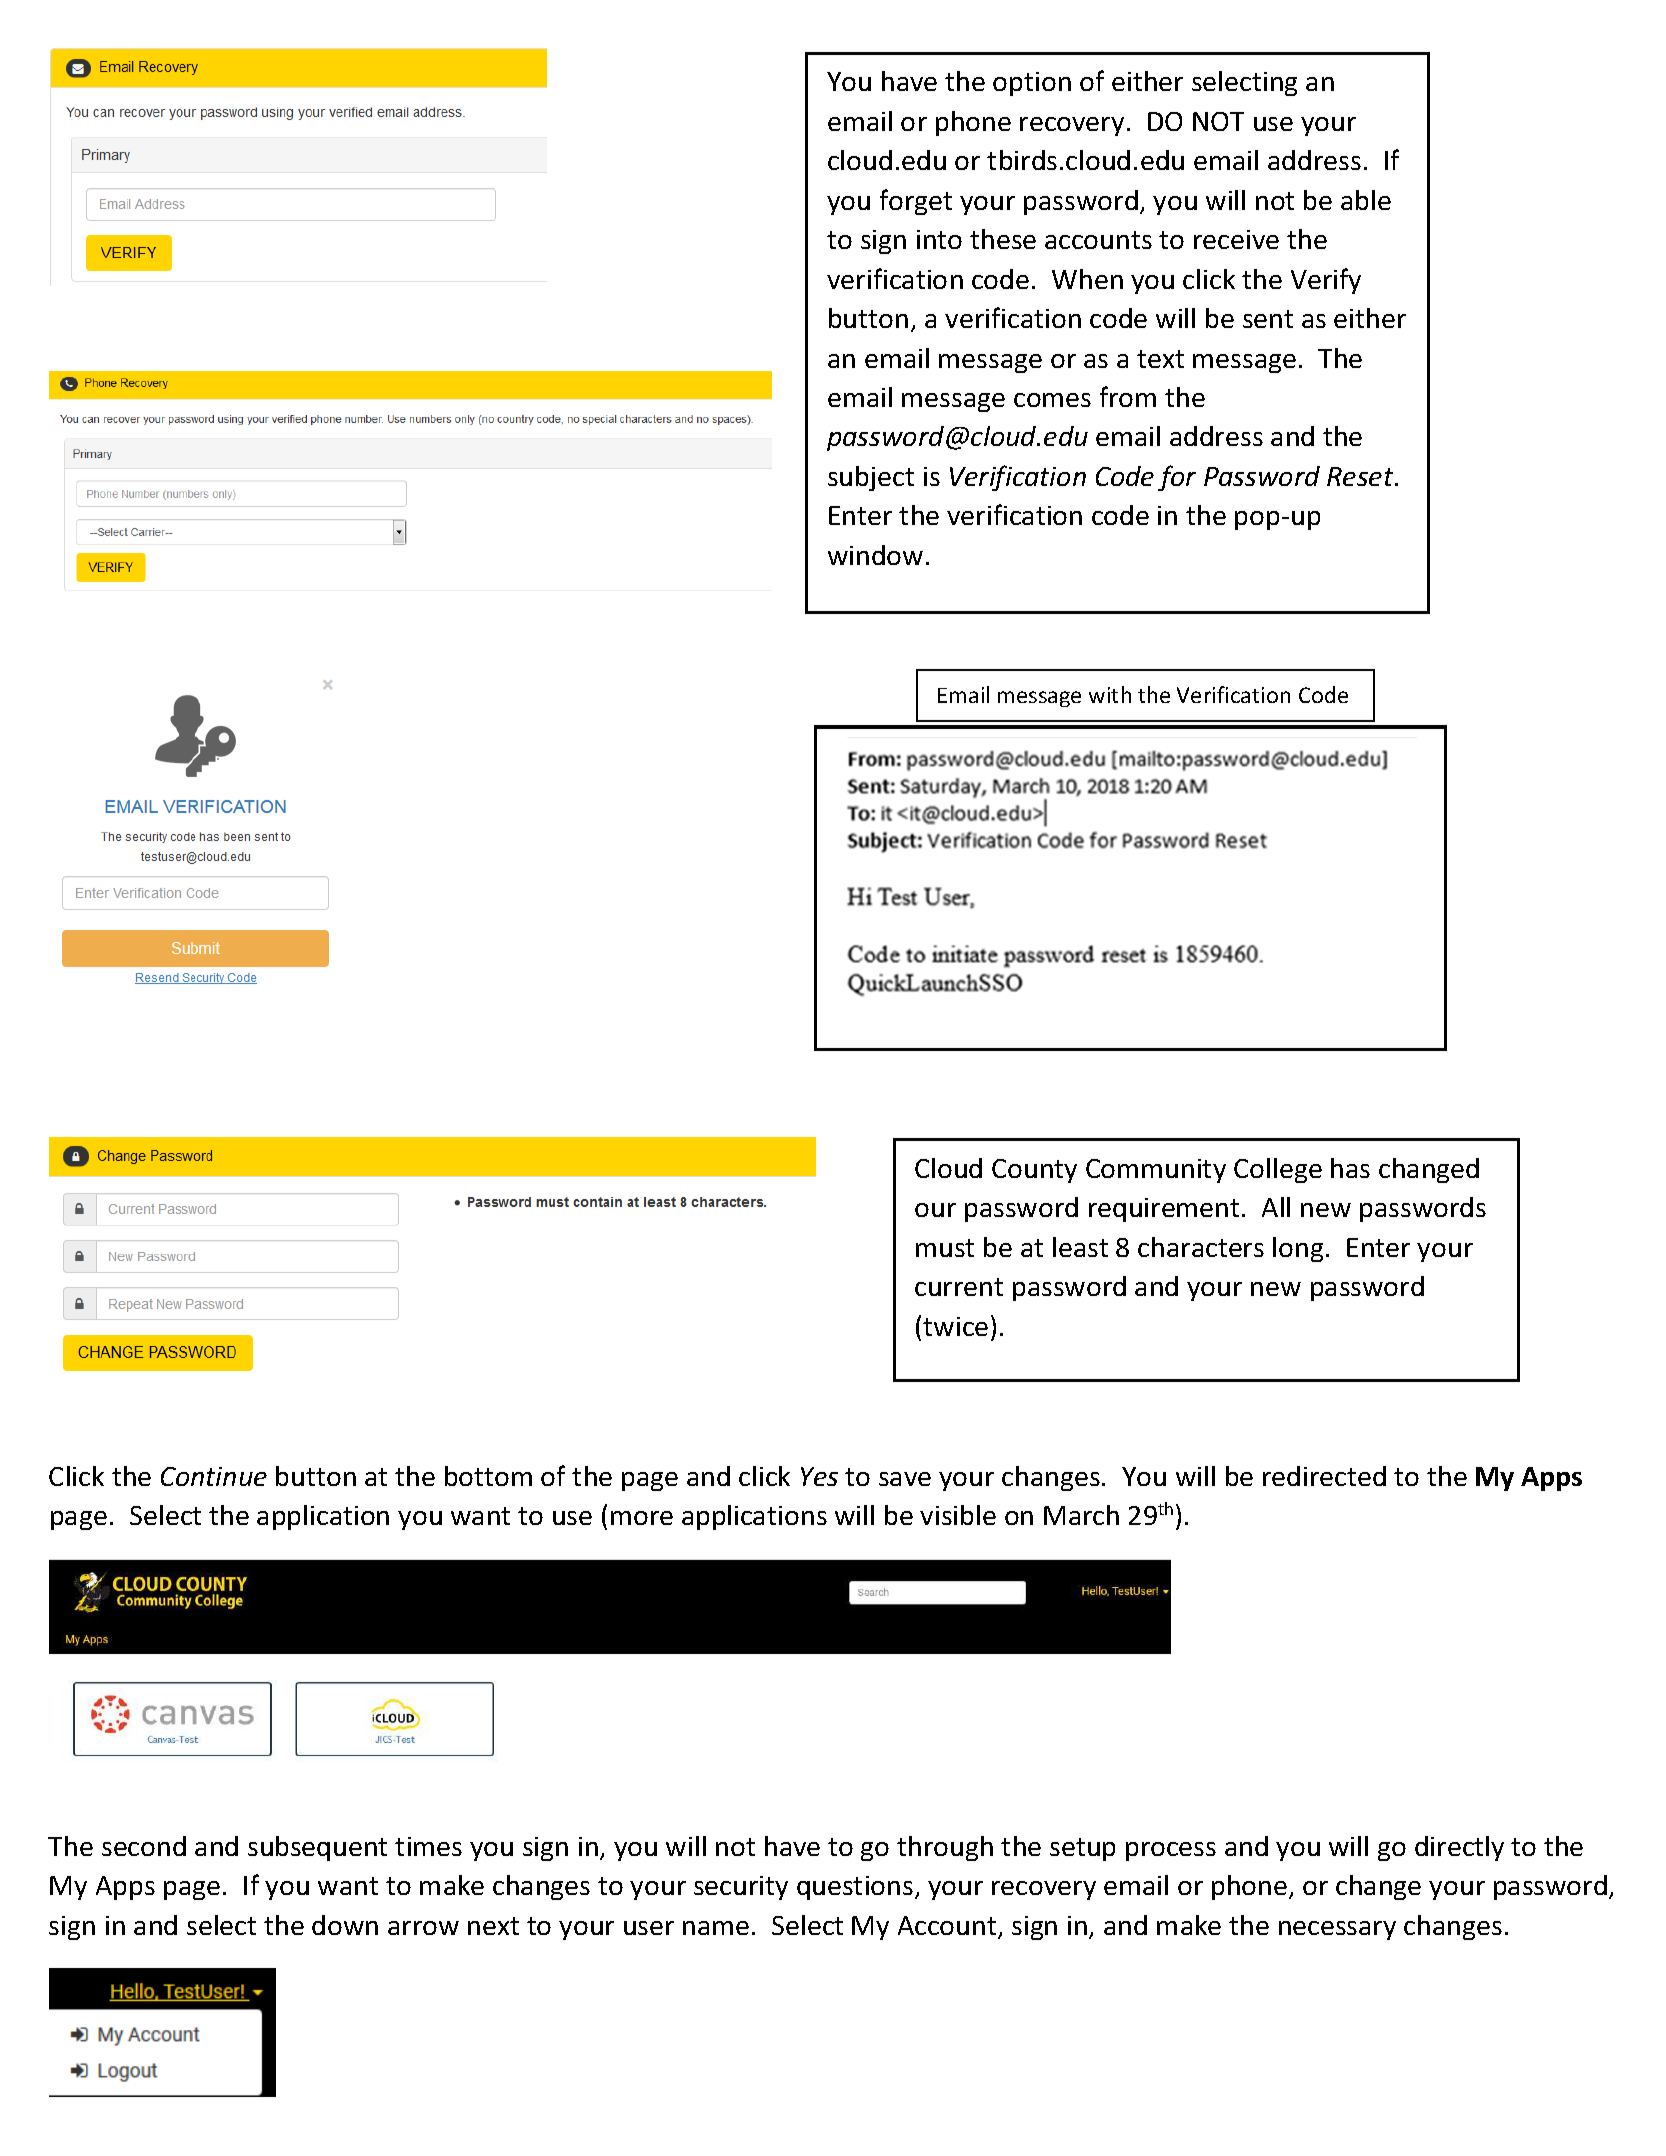  Describe the element at coordinates (939, 239) in the page. I see `into` at that location.
